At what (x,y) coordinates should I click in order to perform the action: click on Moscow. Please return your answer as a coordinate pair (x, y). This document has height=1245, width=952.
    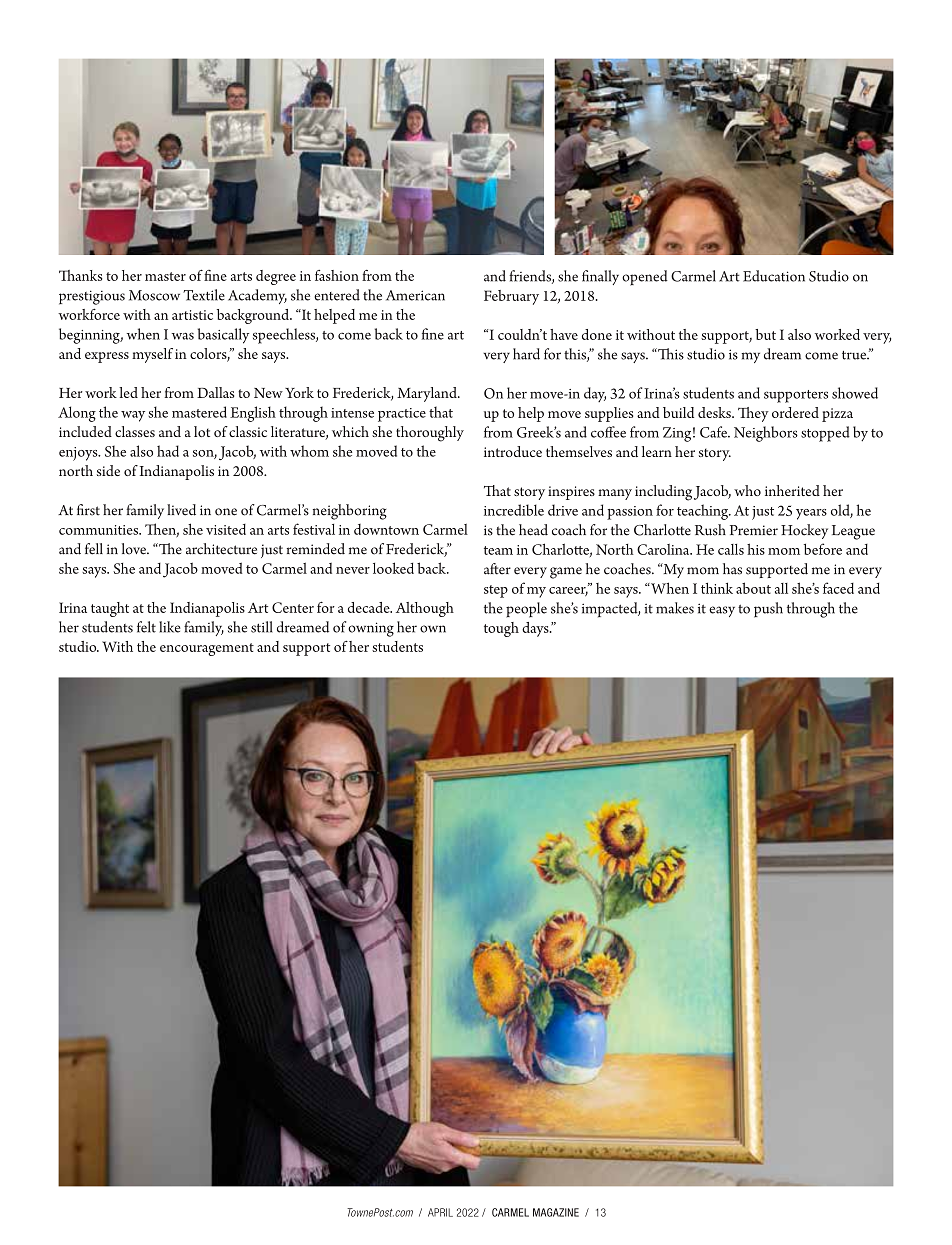
    Looking at the image, I should click on (154, 295).
